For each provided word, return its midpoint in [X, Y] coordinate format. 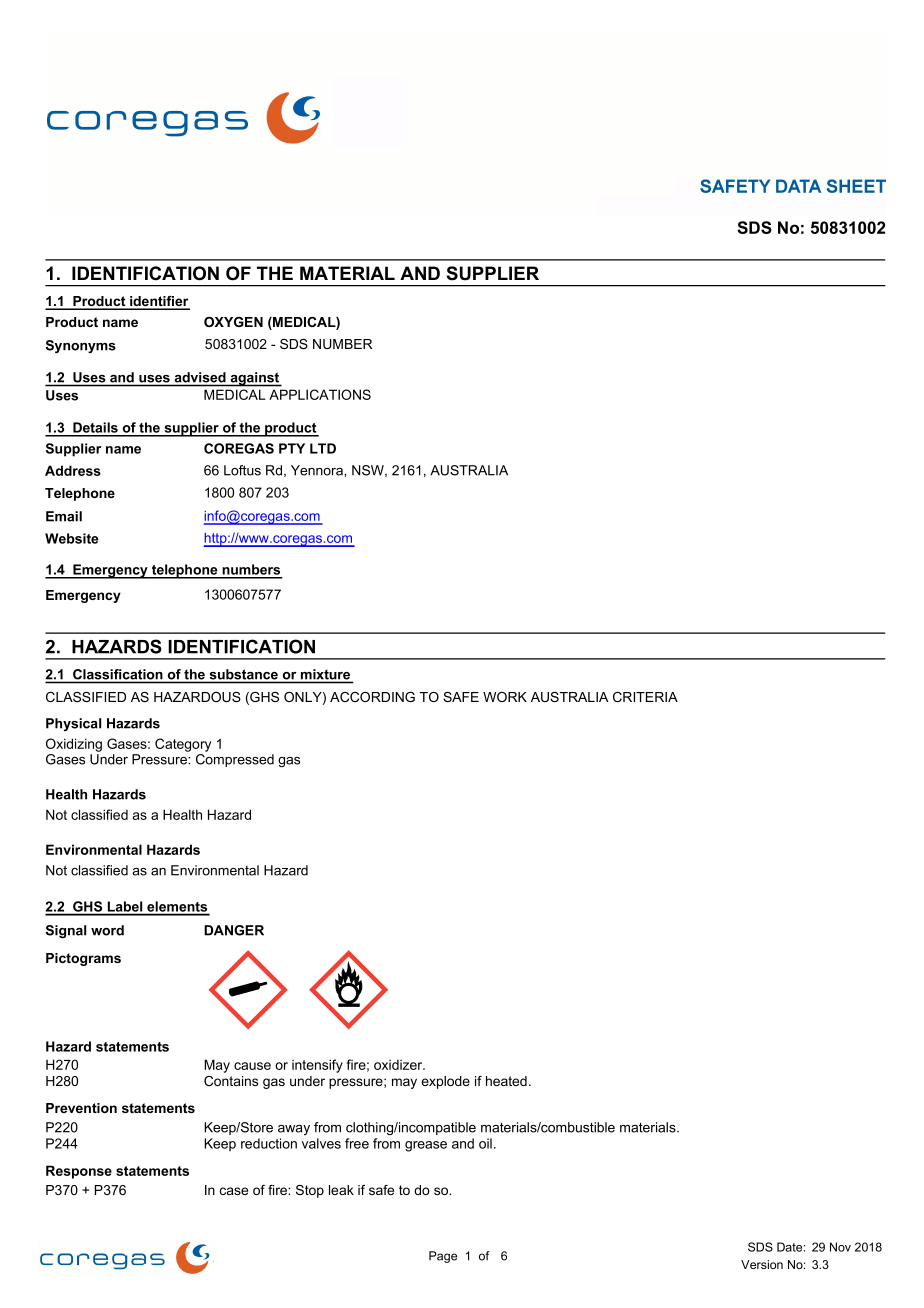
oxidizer [399, 1065]
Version [762, 1264]
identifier [159, 302]
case [234, 1191]
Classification [118, 674]
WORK [505, 697]
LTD [323, 448]
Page [443, 1257]
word [107, 930]
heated [506, 1081]
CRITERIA [645, 697]
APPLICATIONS [320, 394]
